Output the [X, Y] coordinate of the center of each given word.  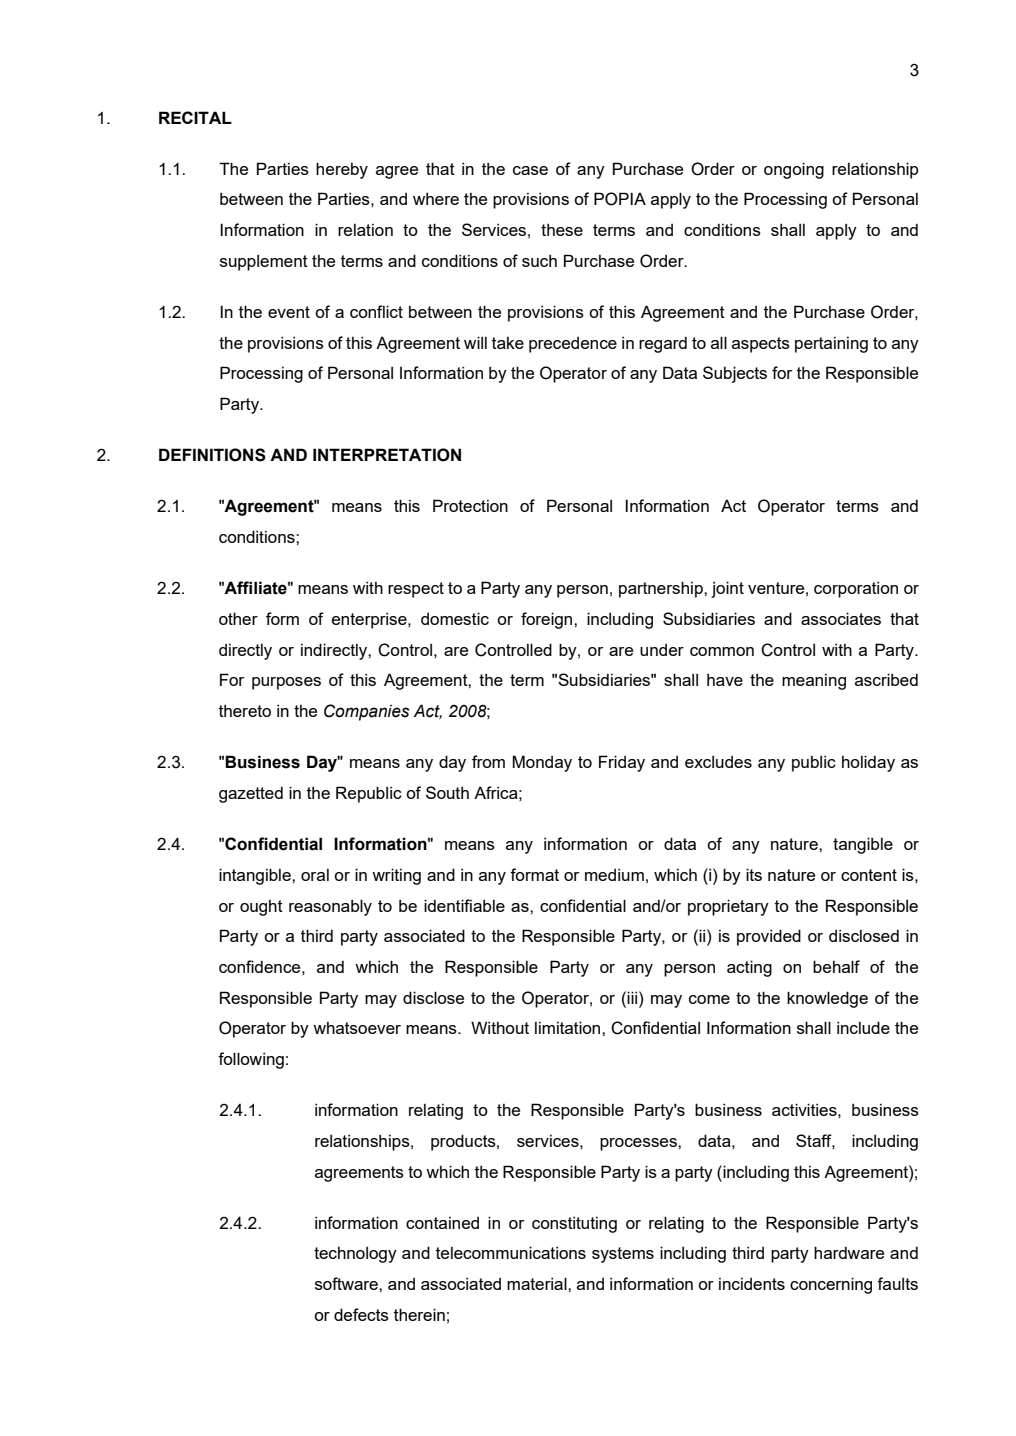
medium [614, 874]
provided [769, 937]
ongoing [794, 170]
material [538, 1283]
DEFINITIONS [212, 455]
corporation [856, 589]
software [347, 1283]
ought [261, 908]
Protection [470, 505]
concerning [831, 1285]
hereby [342, 170]
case [530, 170]
